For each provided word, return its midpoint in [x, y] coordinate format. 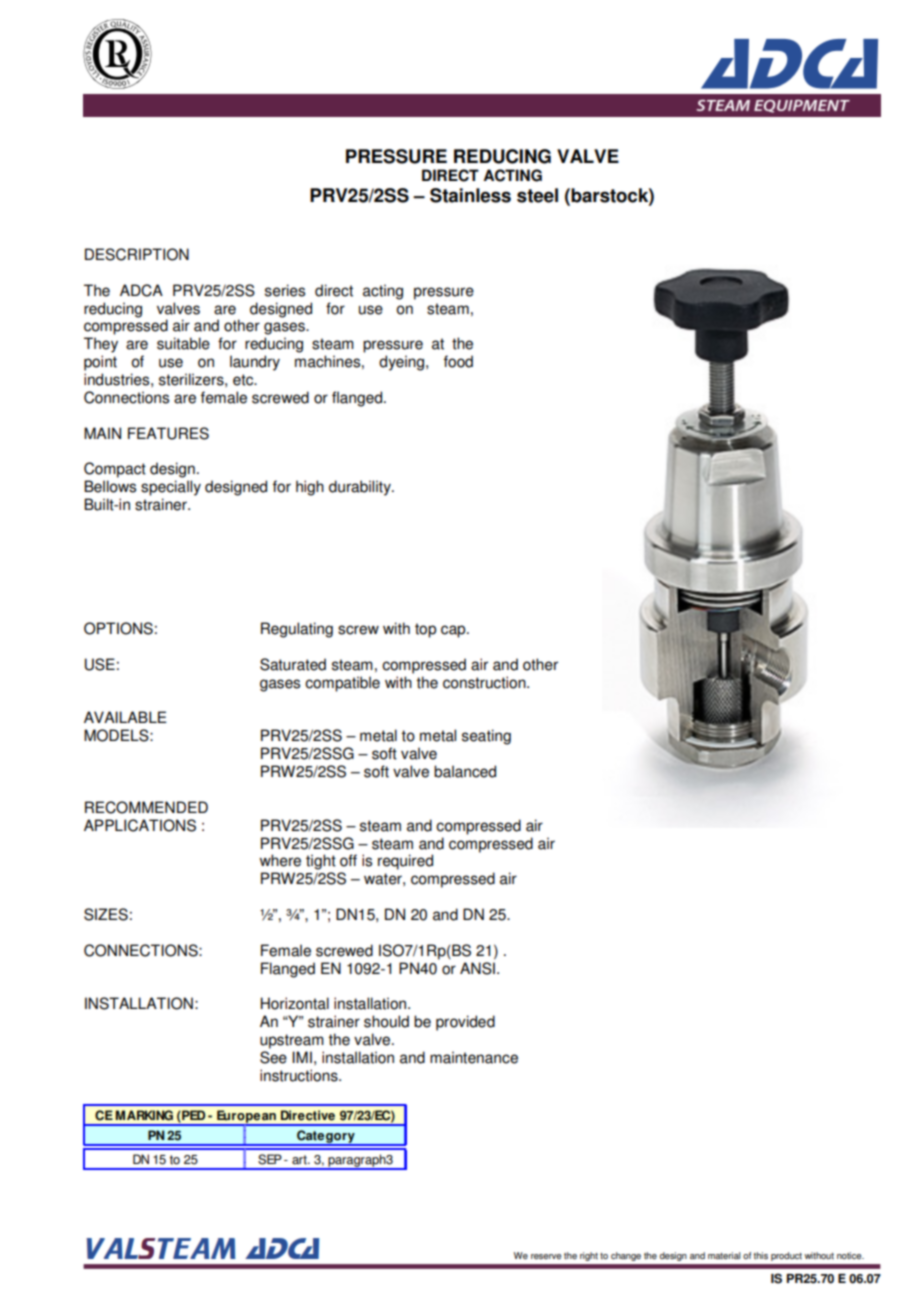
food [458, 361]
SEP [270, 1159]
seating [486, 737]
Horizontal [295, 1003]
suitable [183, 343]
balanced [465, 771]
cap [454, 631]
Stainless [470, 195]
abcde [117, 54]
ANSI [477, 968]
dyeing [403, 363]
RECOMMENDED [146, 807]
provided [465, 1023]
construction [485, 682]
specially [171, 488]
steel [537, 195]
